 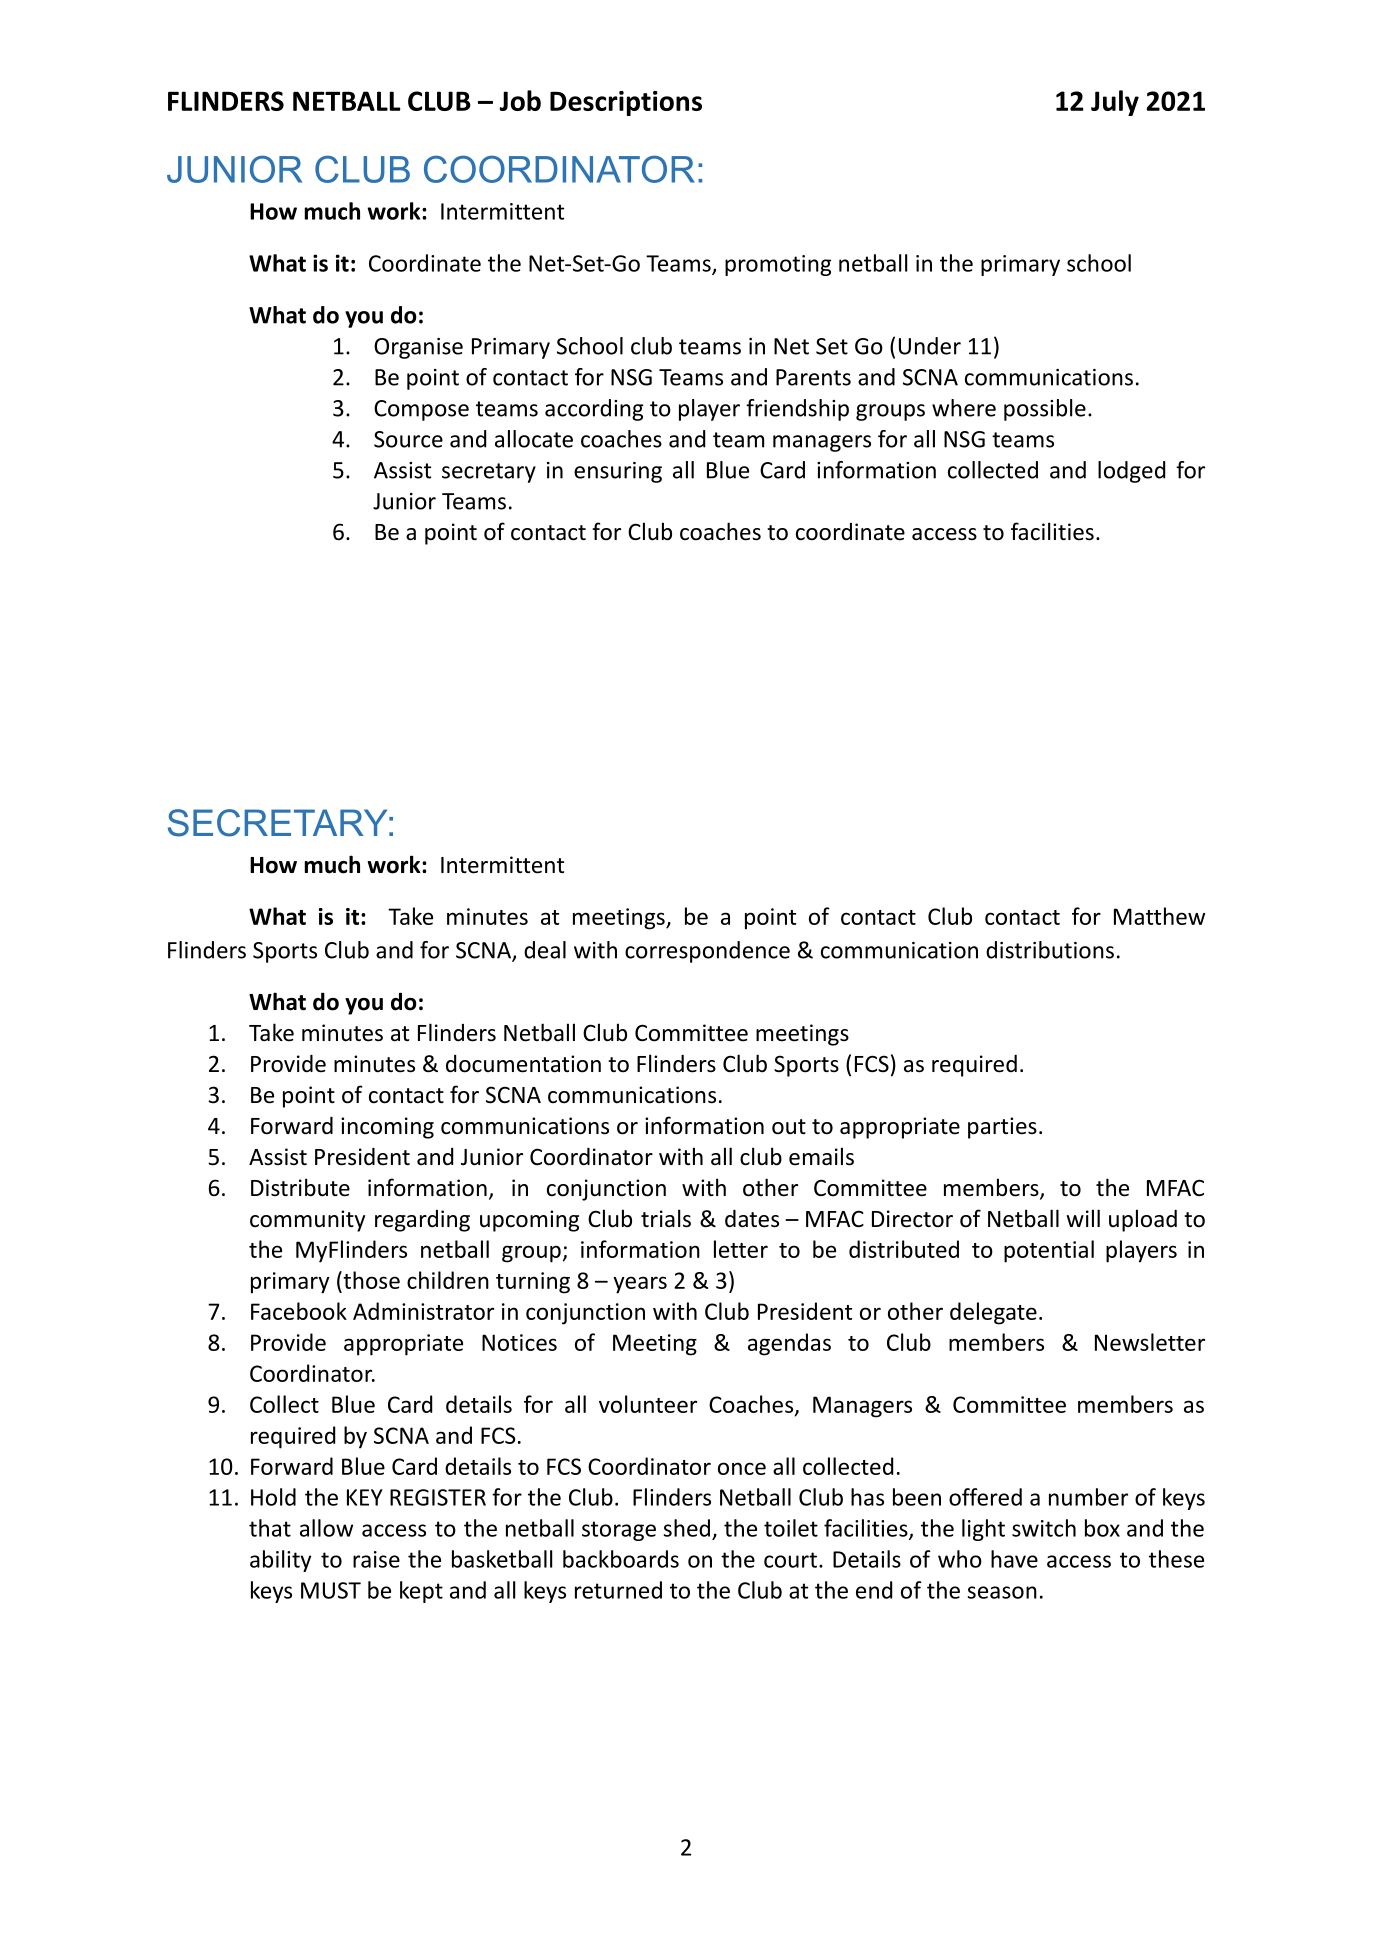 I want to click on deal, so click(x=545, y=950).
